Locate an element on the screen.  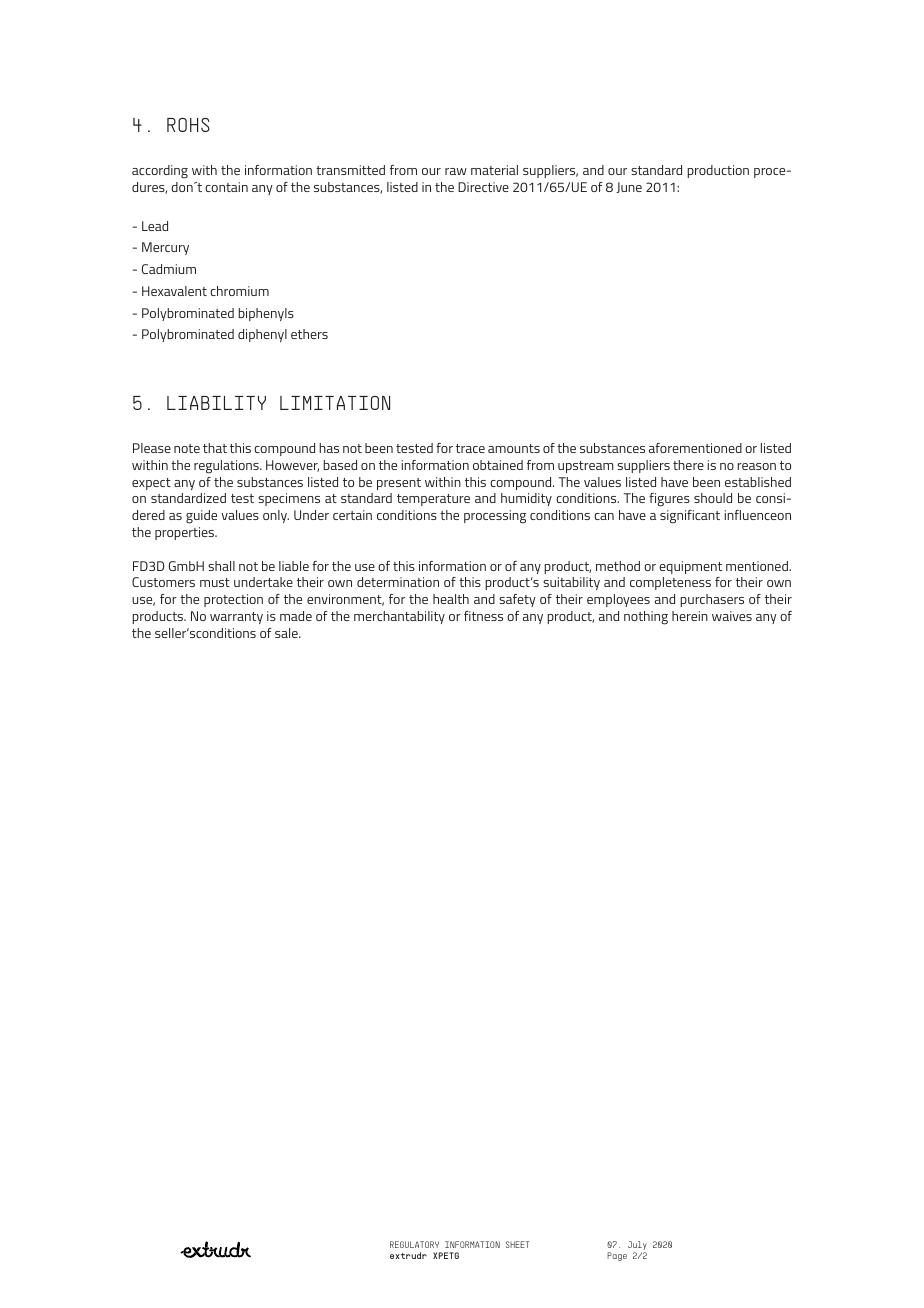
trace is located at coordinates (470, 448).
